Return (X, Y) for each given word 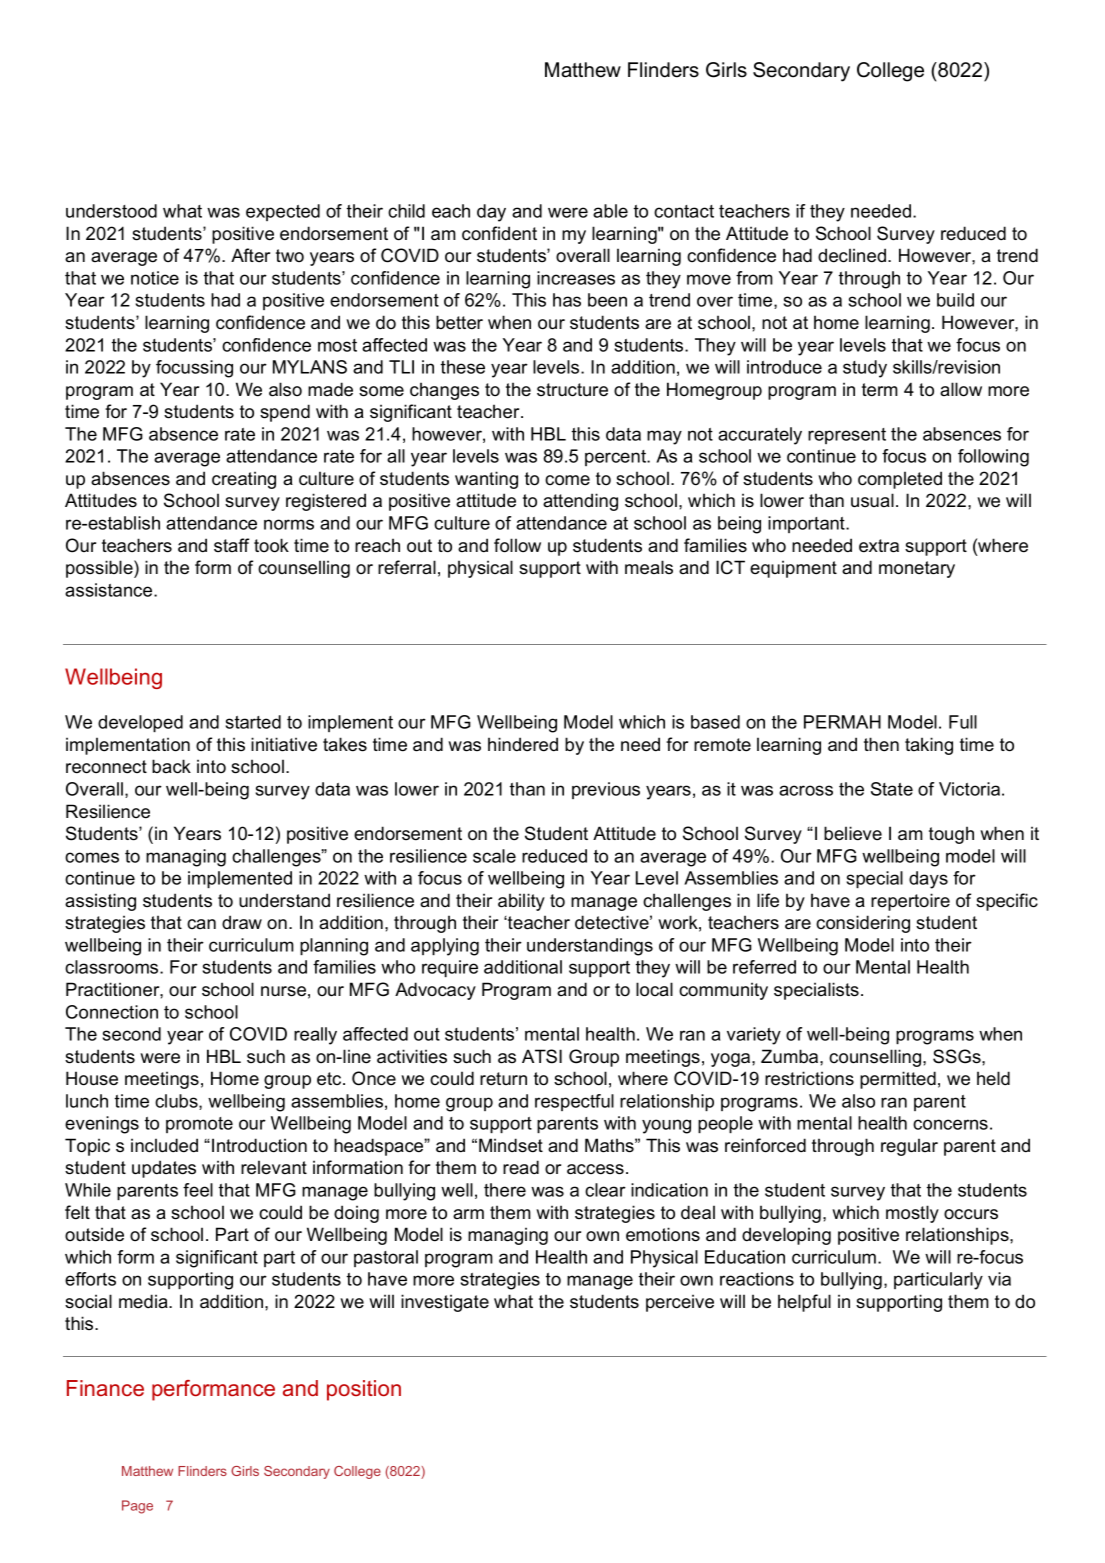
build (955, 300)
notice (155, 278)
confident (499, 233)
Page (137, 1507)
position (364, 1390)
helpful (804, 1303)
